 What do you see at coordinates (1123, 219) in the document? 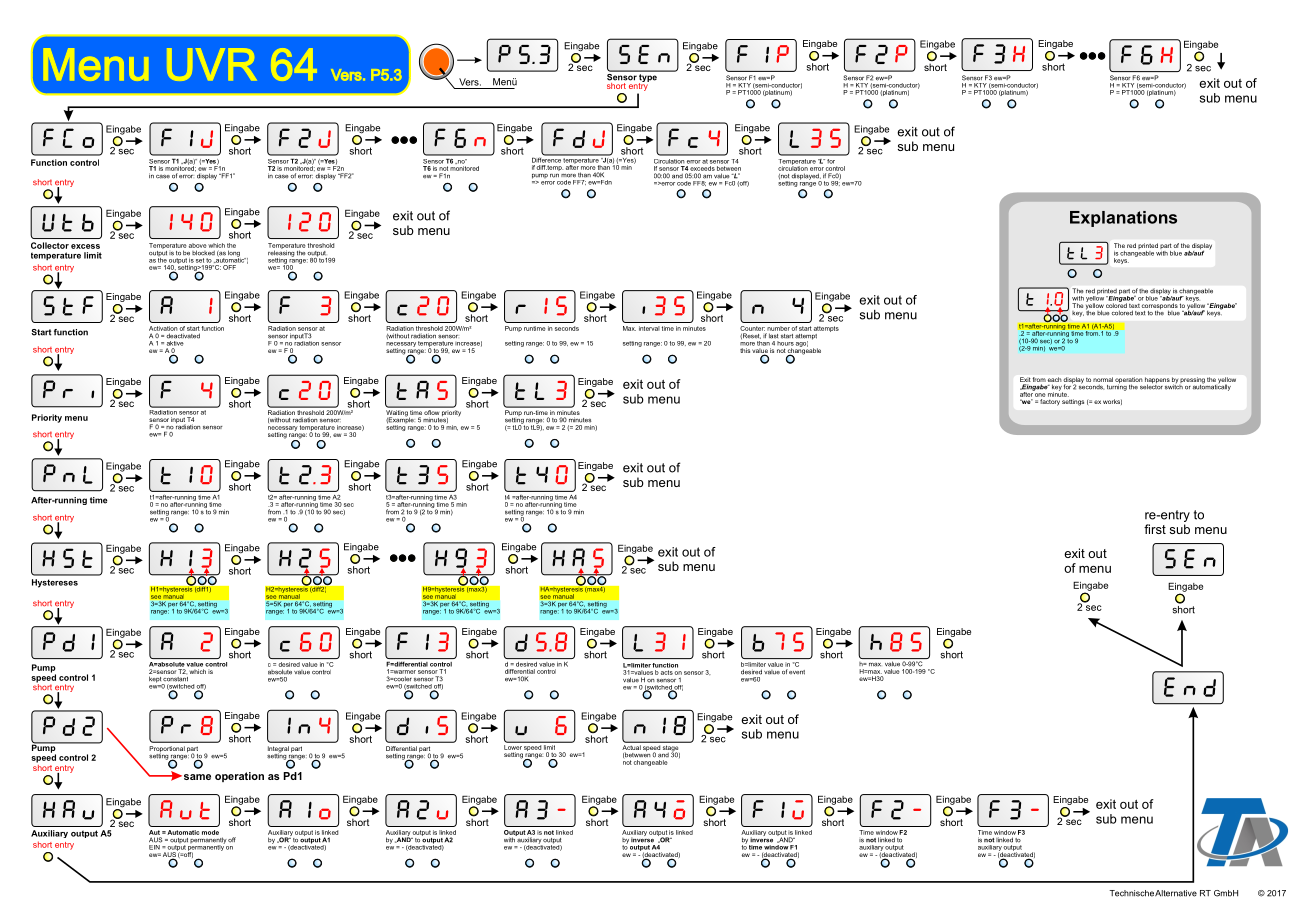
I see `Explanations` at bounding box center [1123, 219].
